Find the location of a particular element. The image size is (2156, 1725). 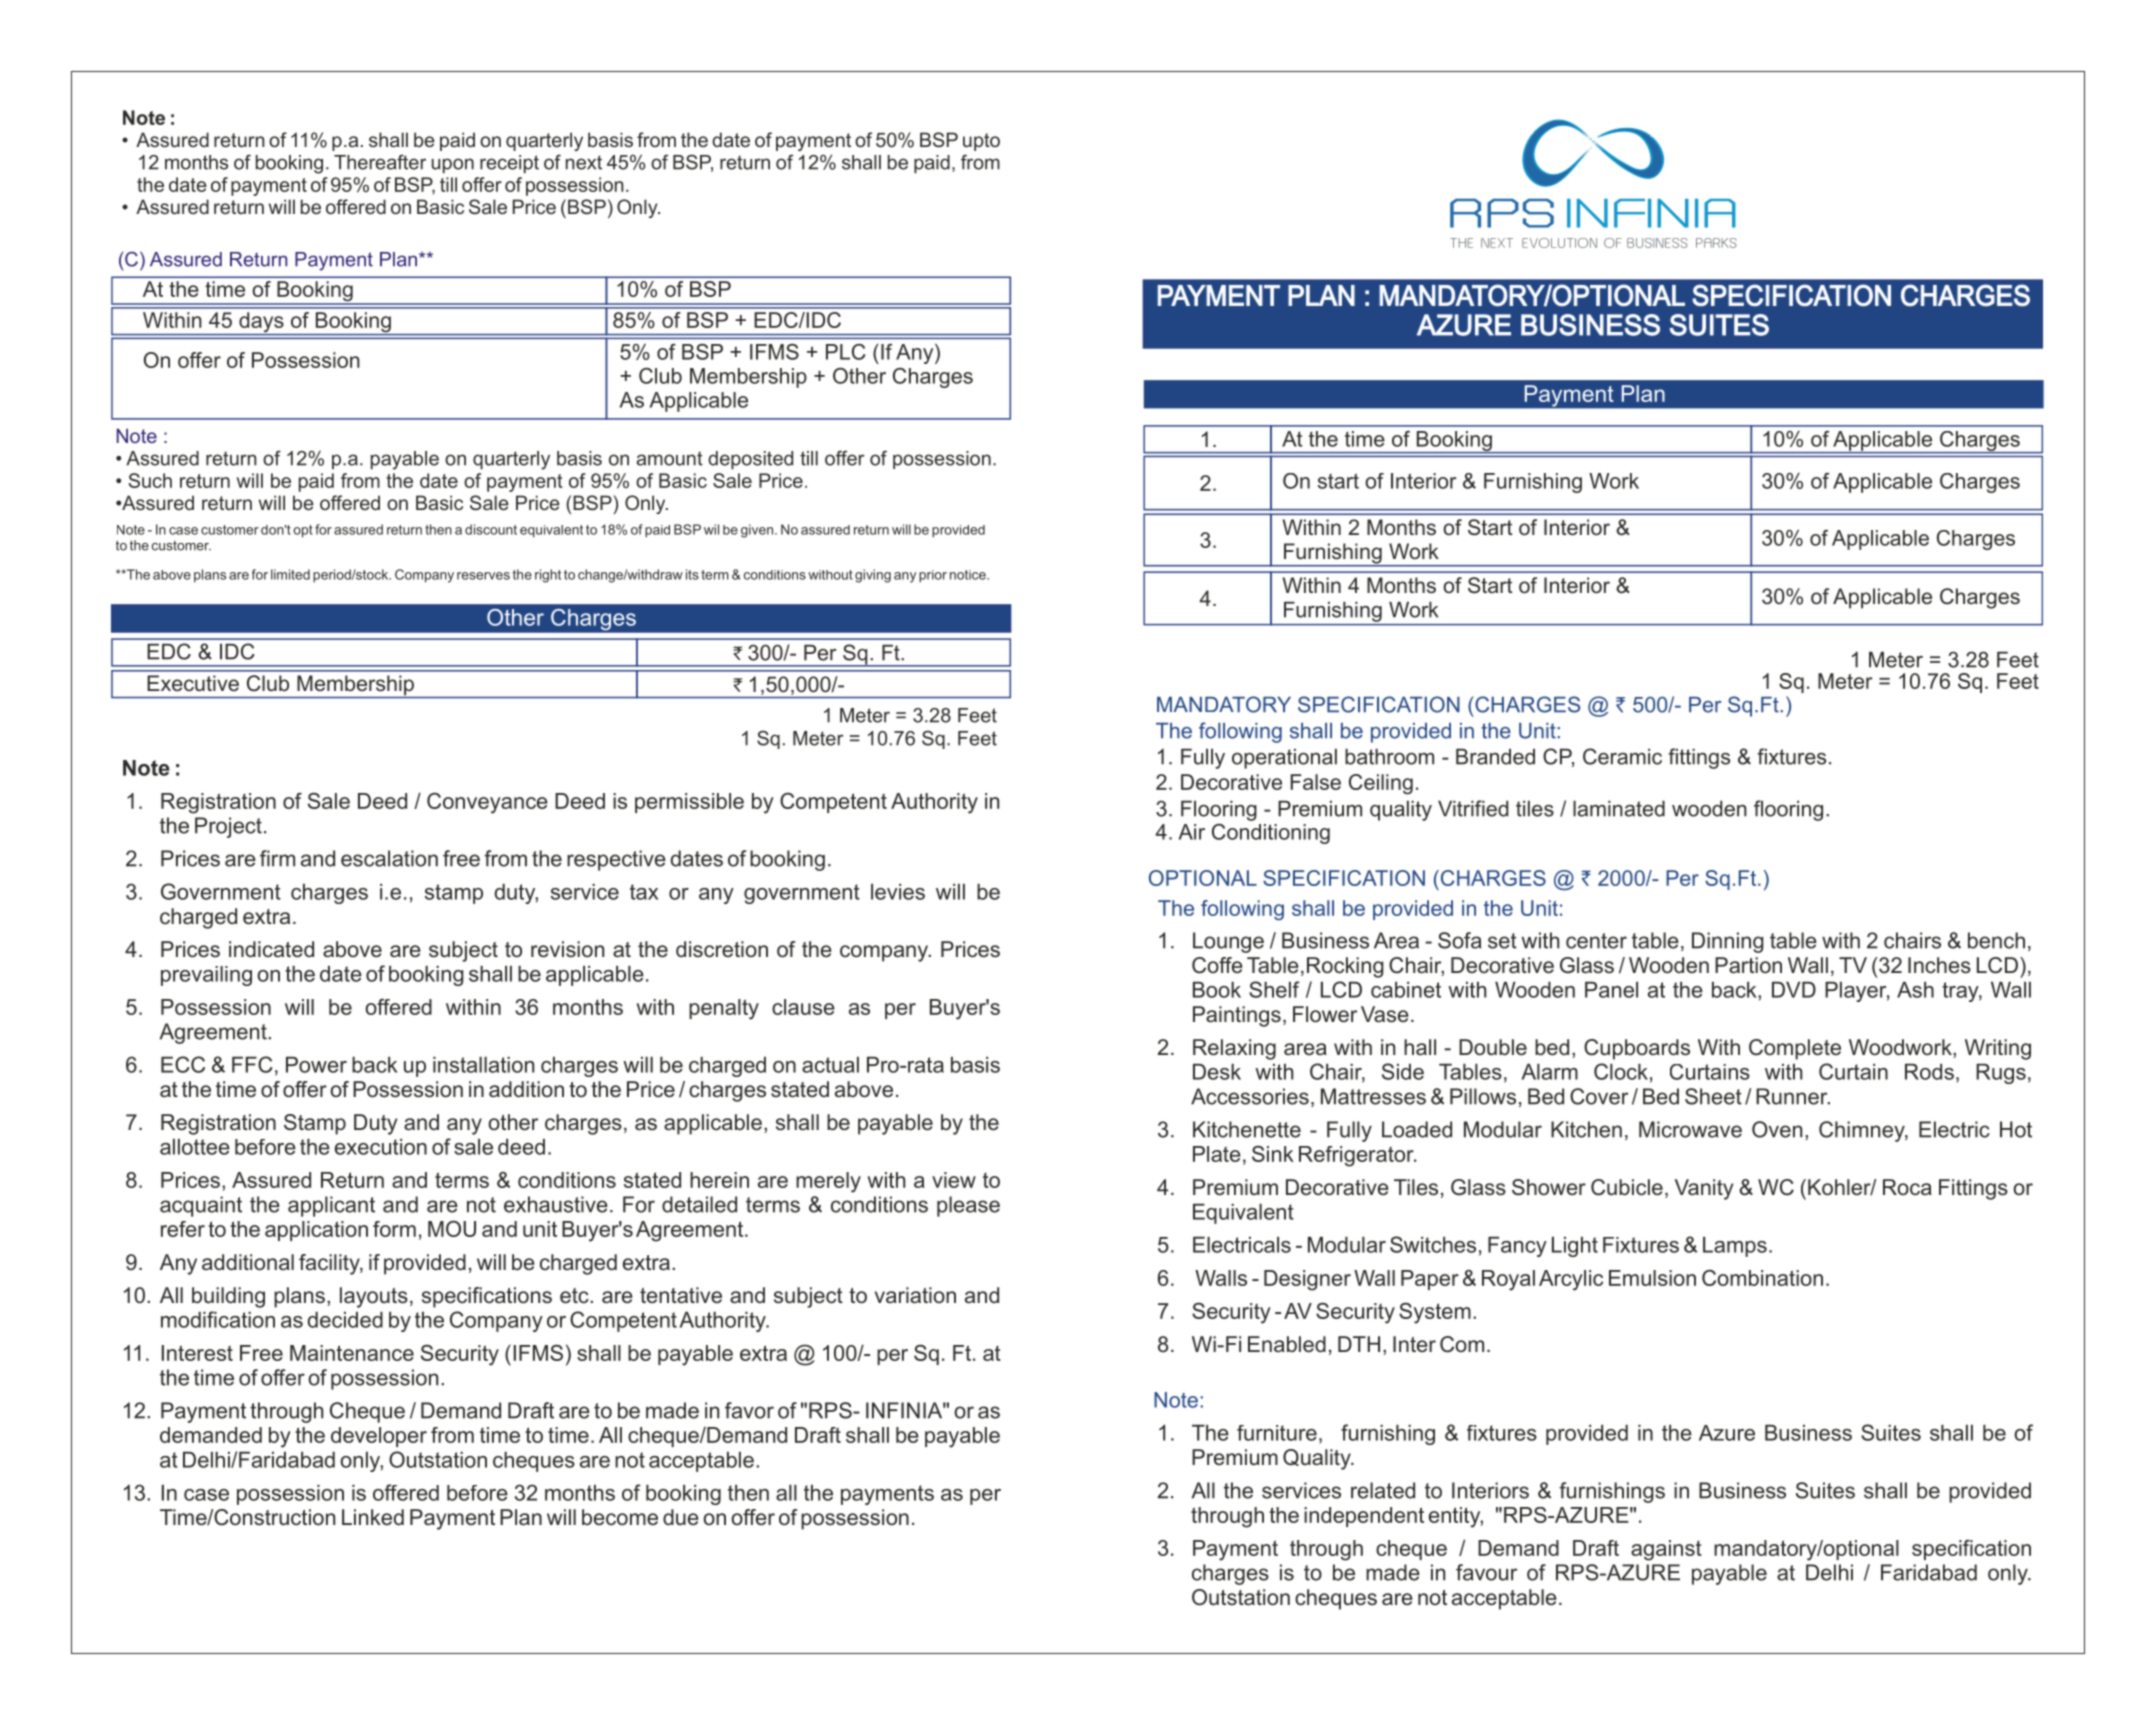

PLC is located at coordinates (845, 352).
